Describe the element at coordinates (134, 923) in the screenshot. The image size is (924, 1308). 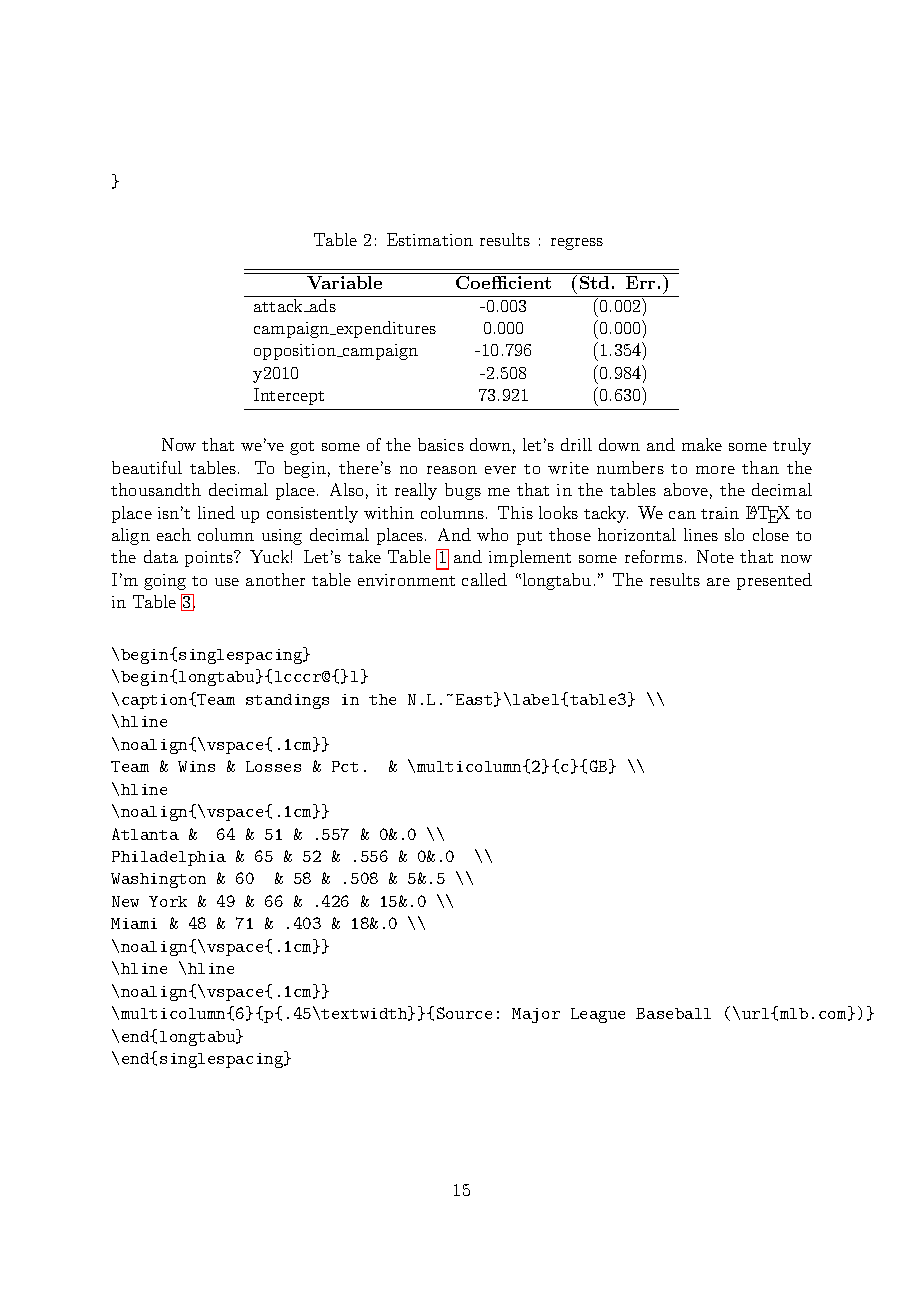
I see `Miami` at that location.
